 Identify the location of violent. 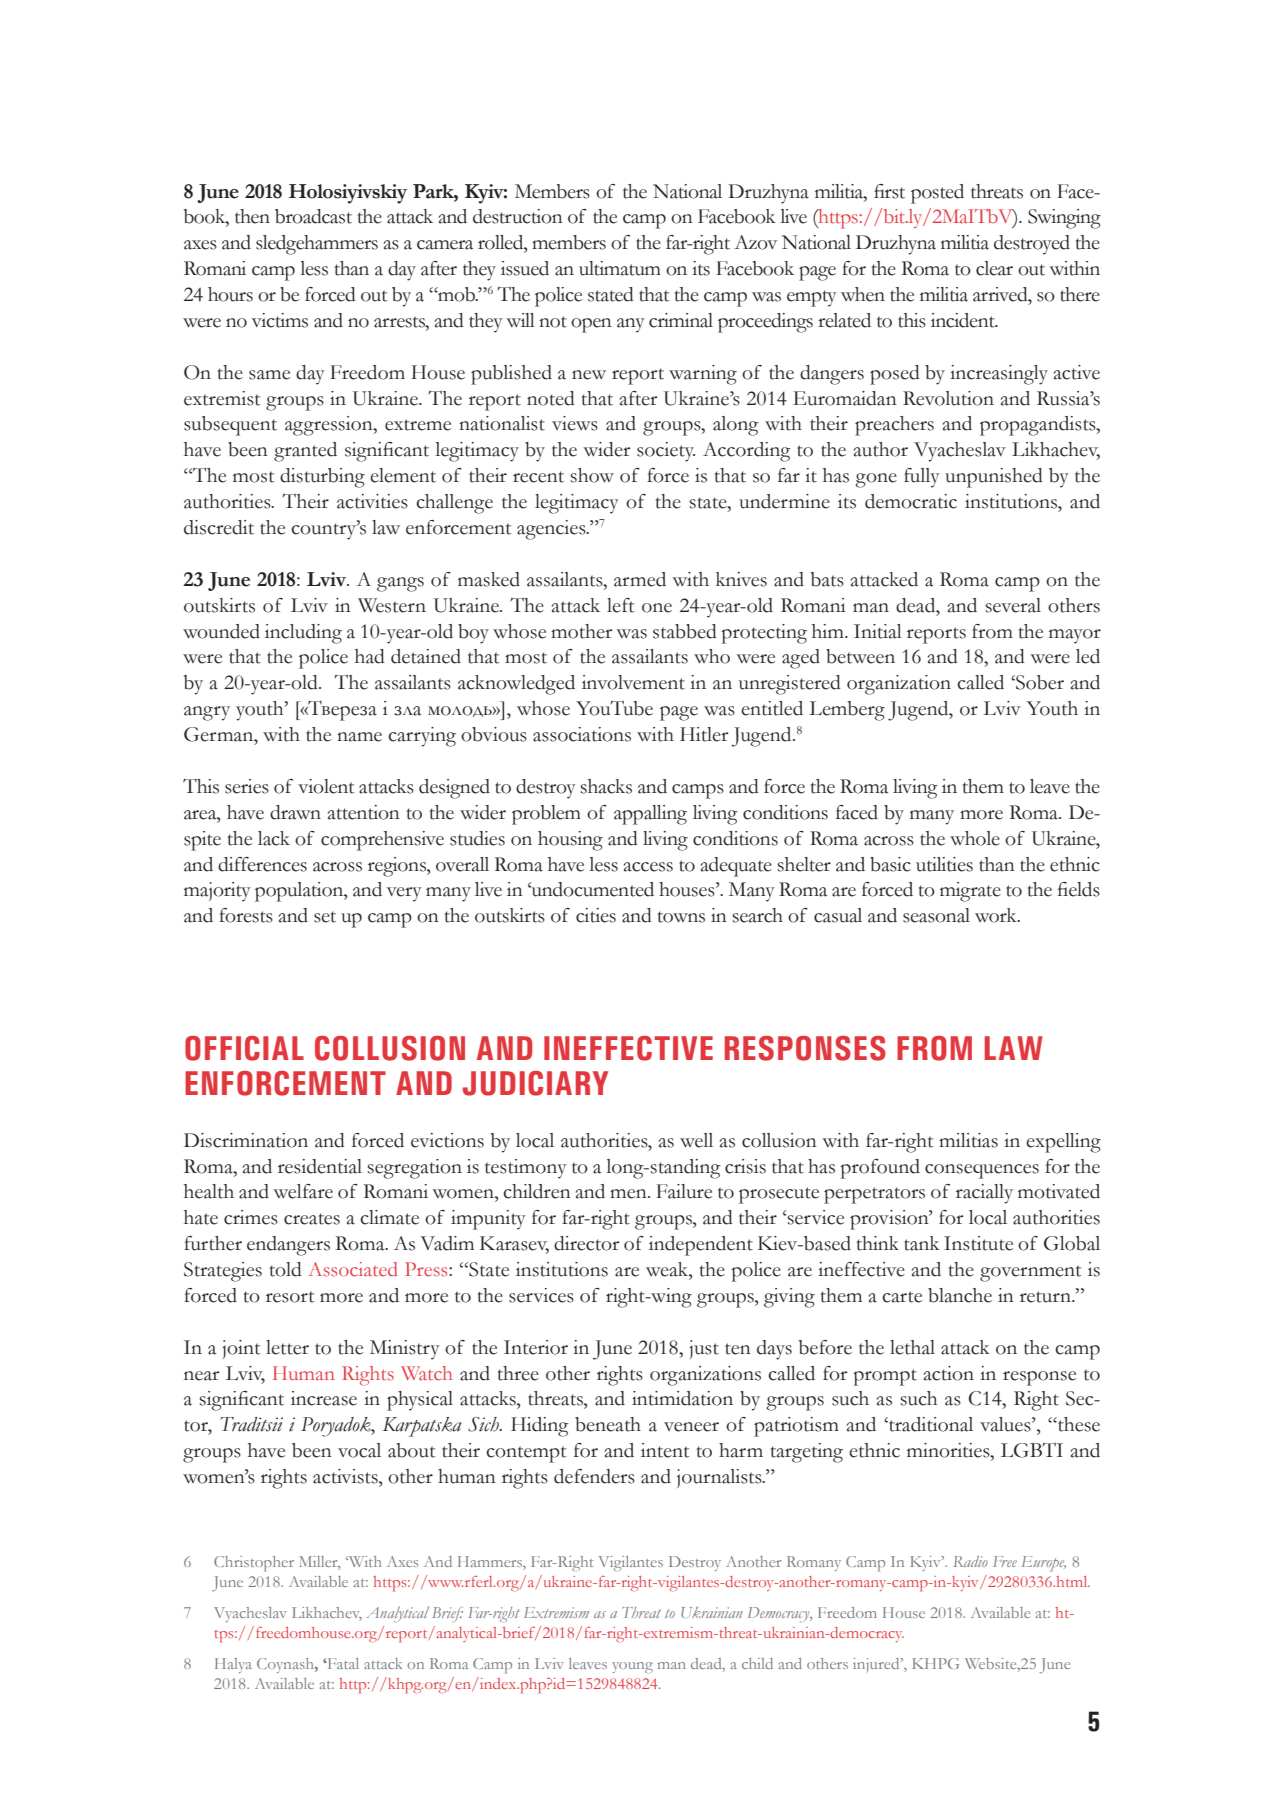
(326, 786).
